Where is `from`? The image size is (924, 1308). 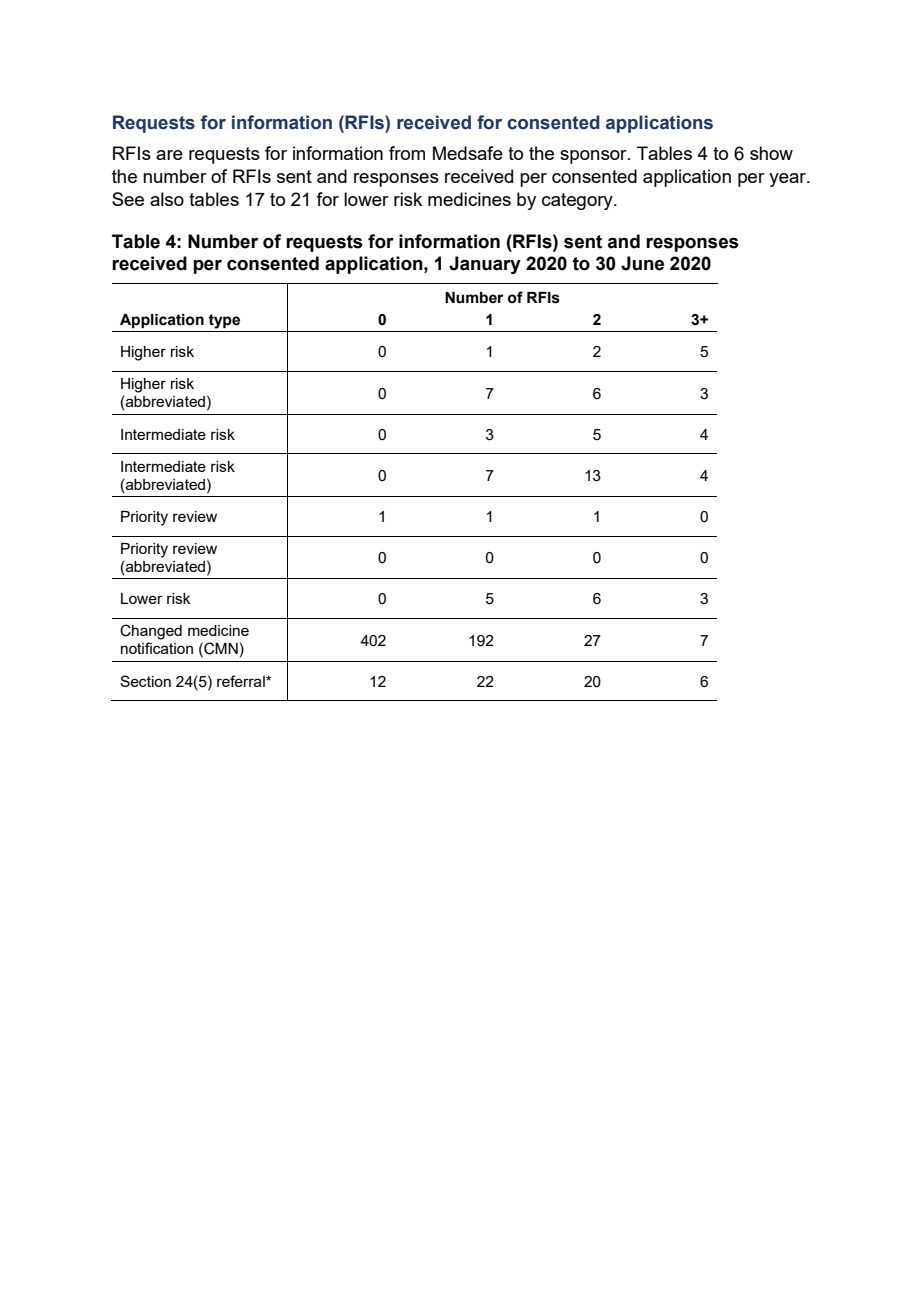
from is located at coordinates (407, 153).
